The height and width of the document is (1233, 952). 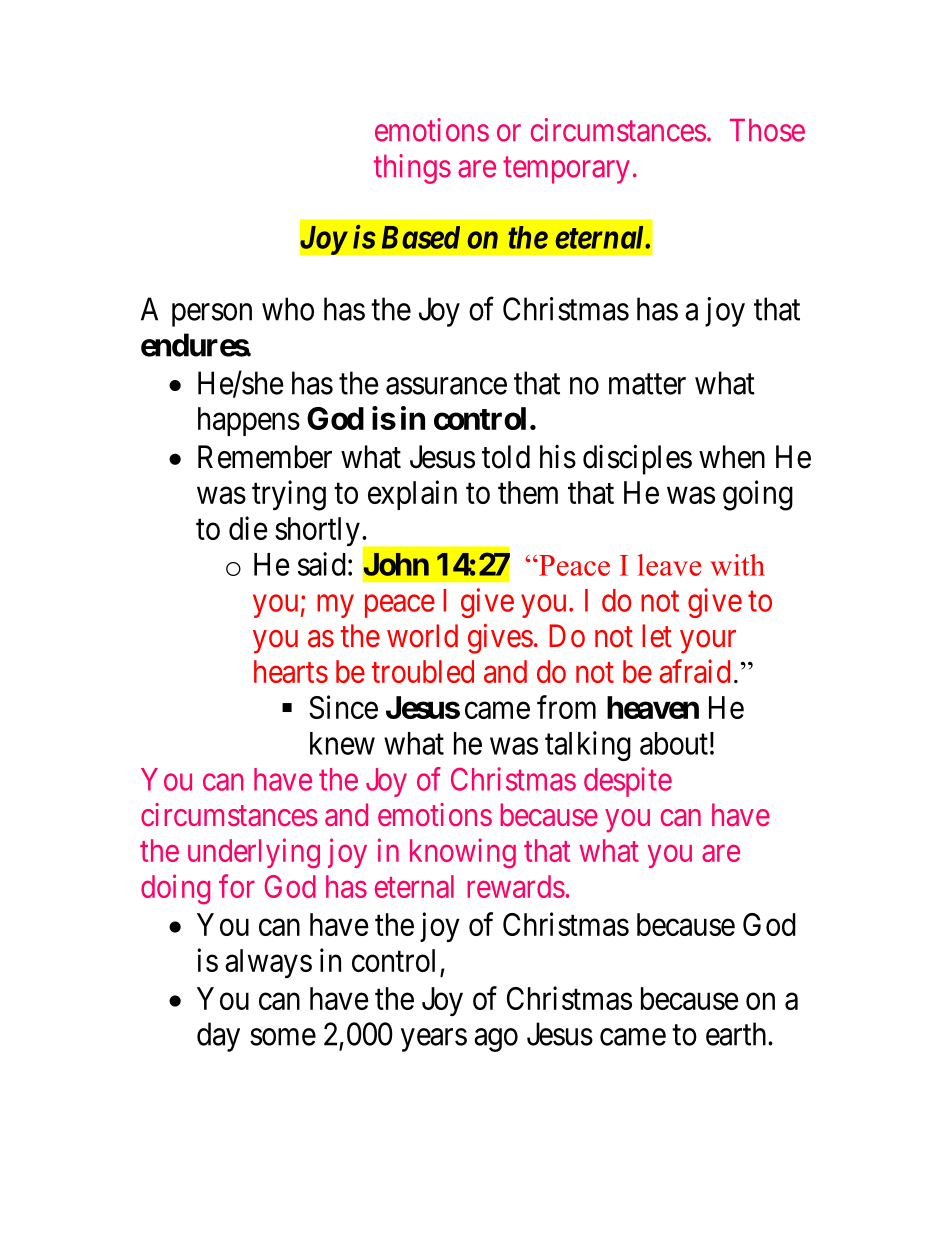 I want to click on day, so click(x=218, y=1037).
